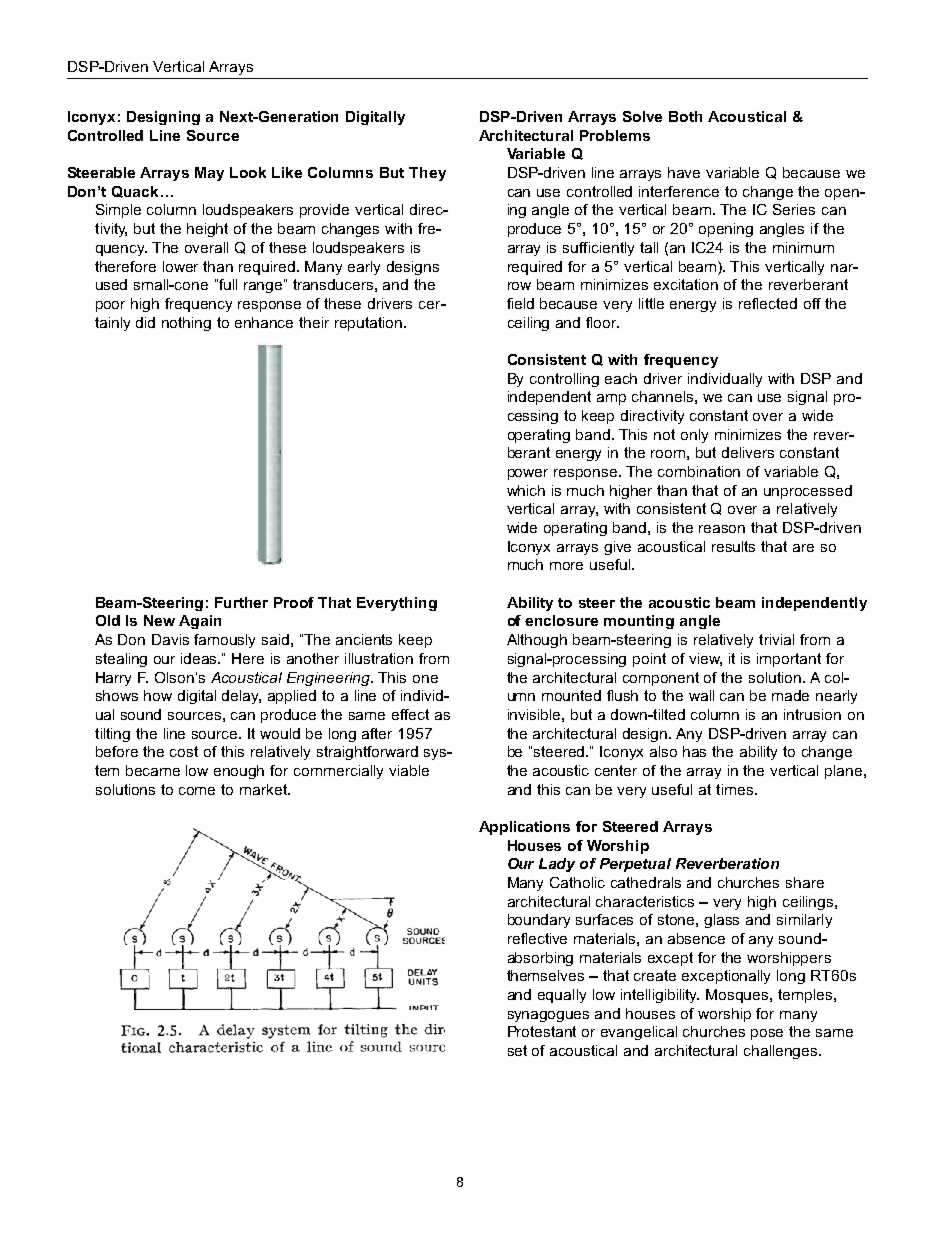 This screenshot has height=1233, width=952. Describe the element at coordinates (186, 324) in the screenshot. I see `nothing` at that location.
